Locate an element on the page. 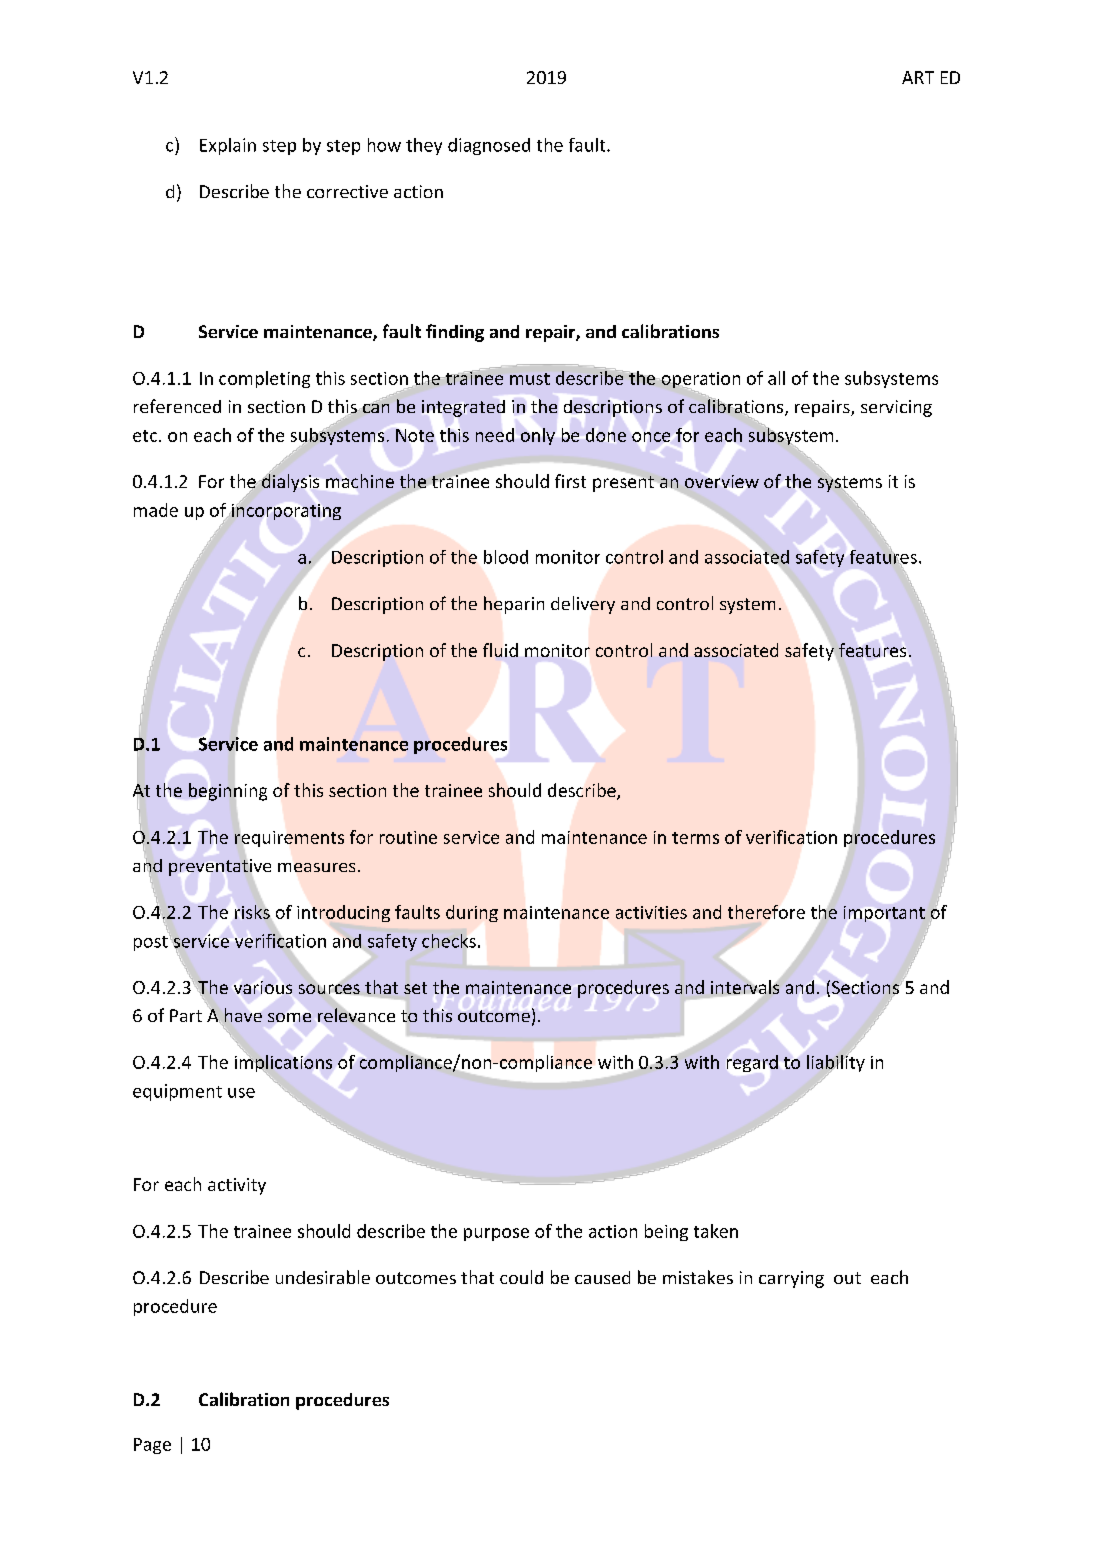 The width and height of the page is (1093, 1546). terms is located at coordinates (695, 838).
